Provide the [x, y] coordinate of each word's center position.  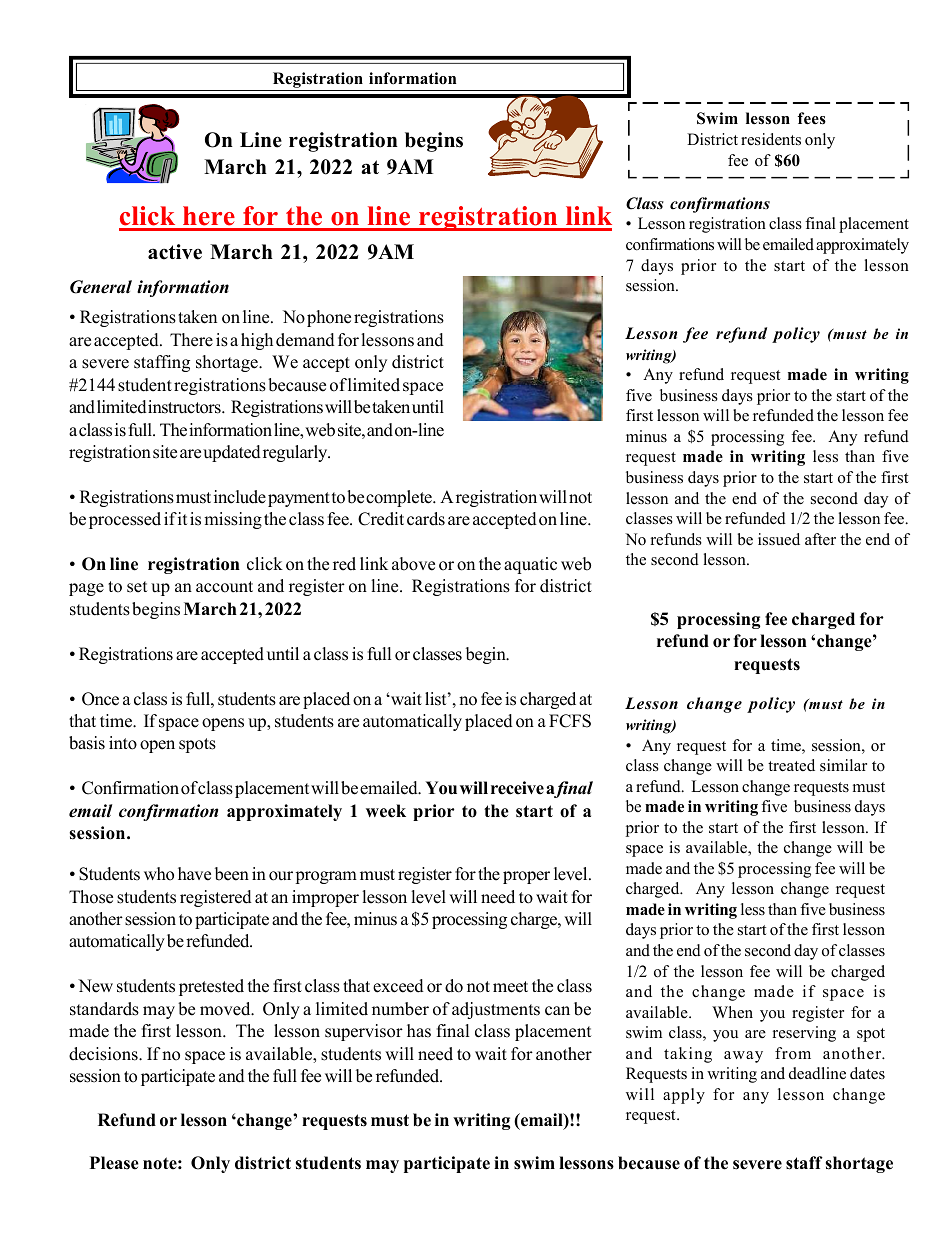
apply [684, 1096]
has [419, 1031]
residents [771, 139]
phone [329, 318]
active [175, 252]
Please [114, 1163]
